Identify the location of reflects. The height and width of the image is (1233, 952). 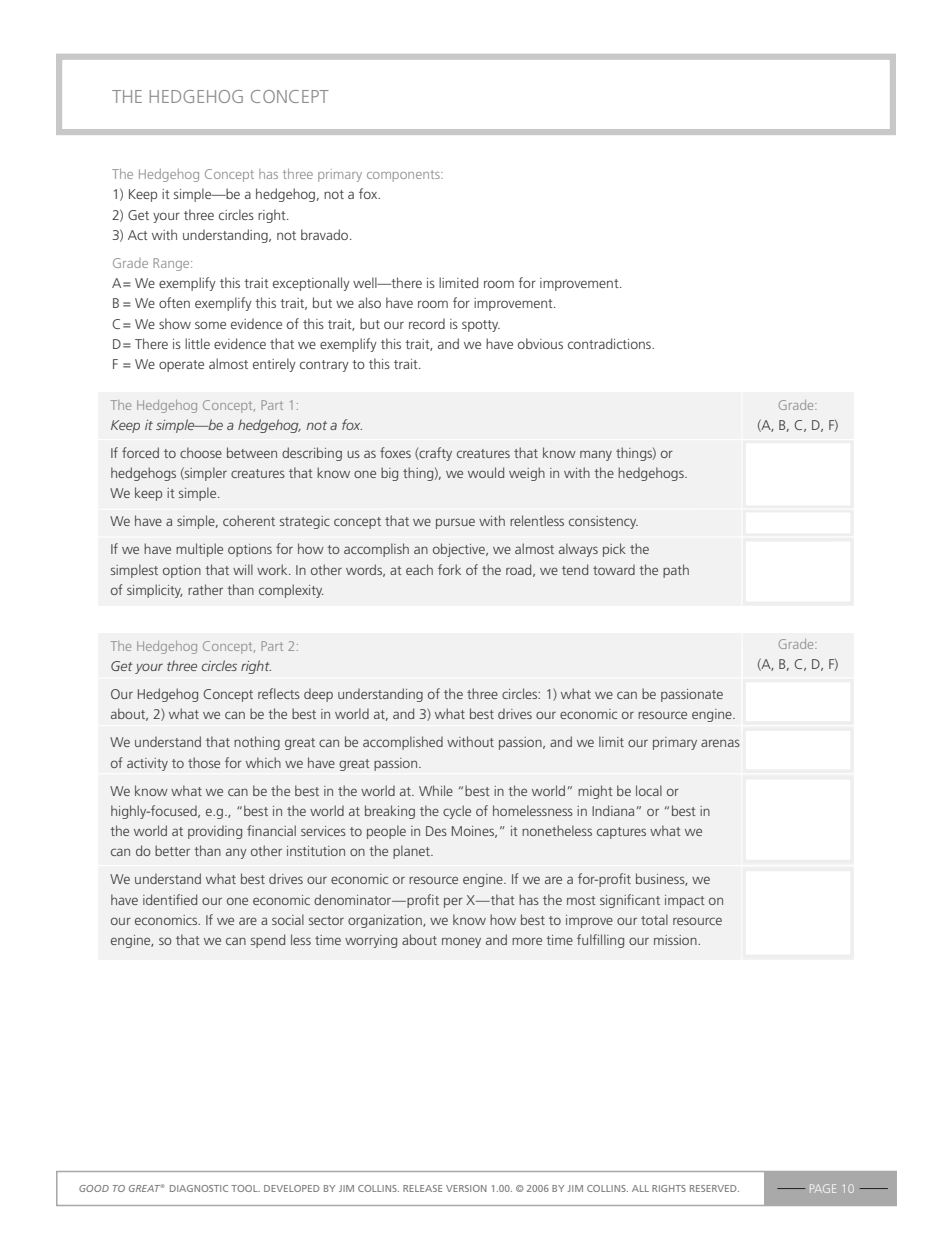
(279, 693).
